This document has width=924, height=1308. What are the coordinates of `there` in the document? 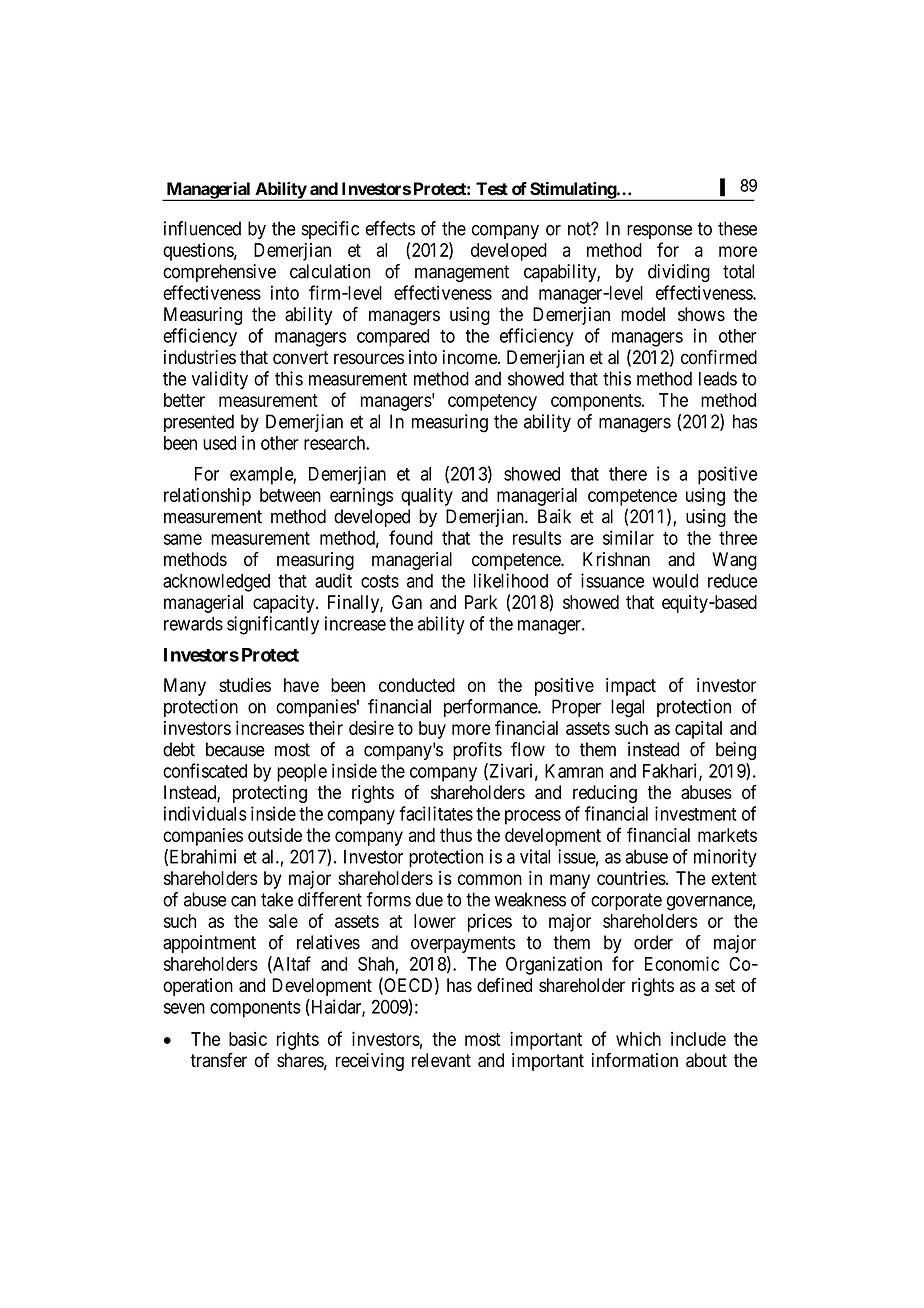 It's located at (628, 474).
